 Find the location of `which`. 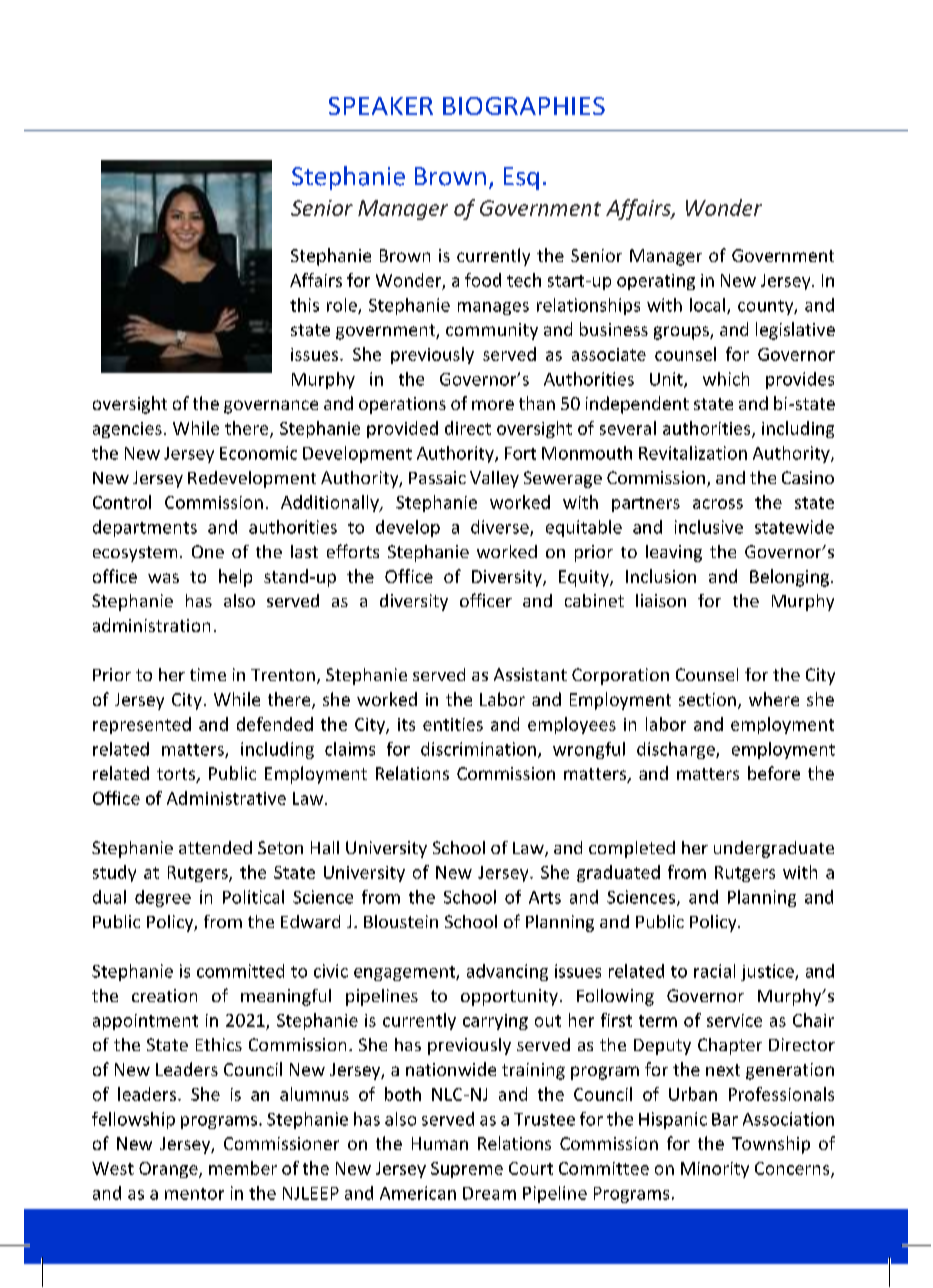

which is located at coordinates (726, 379).
